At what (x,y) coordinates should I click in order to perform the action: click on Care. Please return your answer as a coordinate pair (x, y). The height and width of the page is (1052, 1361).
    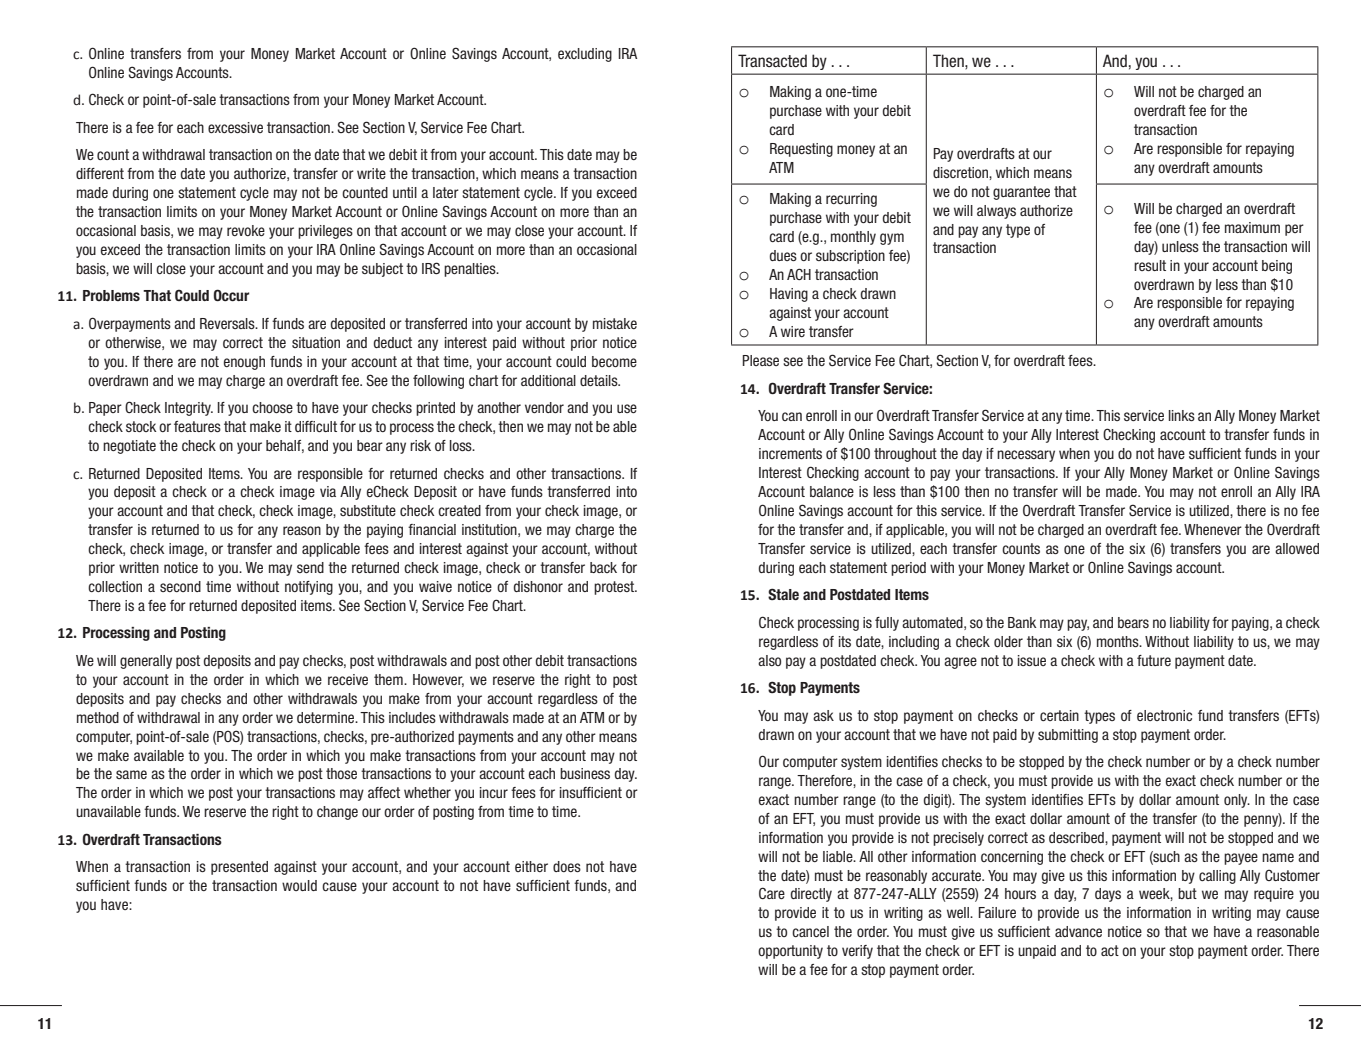
    Looking at the image, I should click on (772, 893).
